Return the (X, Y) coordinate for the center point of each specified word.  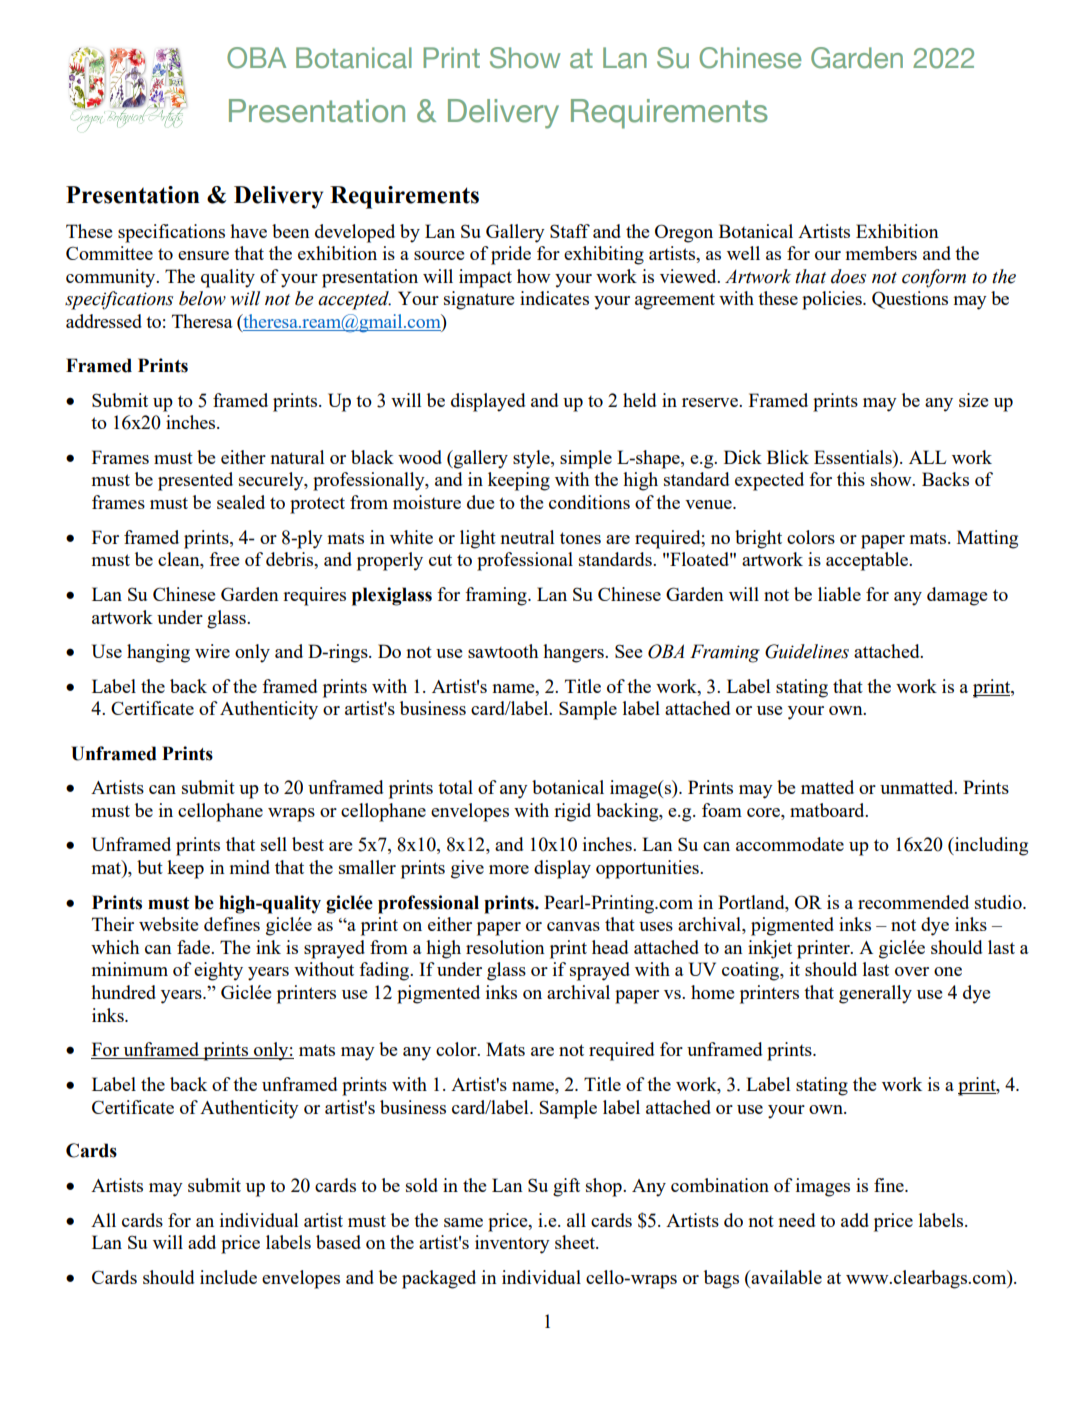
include (228, 1277)
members (881, 253)
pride (511, 255)
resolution (505, 947)
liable (839, 594)
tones (580, 538)
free (224, 559)
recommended (913, 902)
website (168, 924)
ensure (203, 255)
